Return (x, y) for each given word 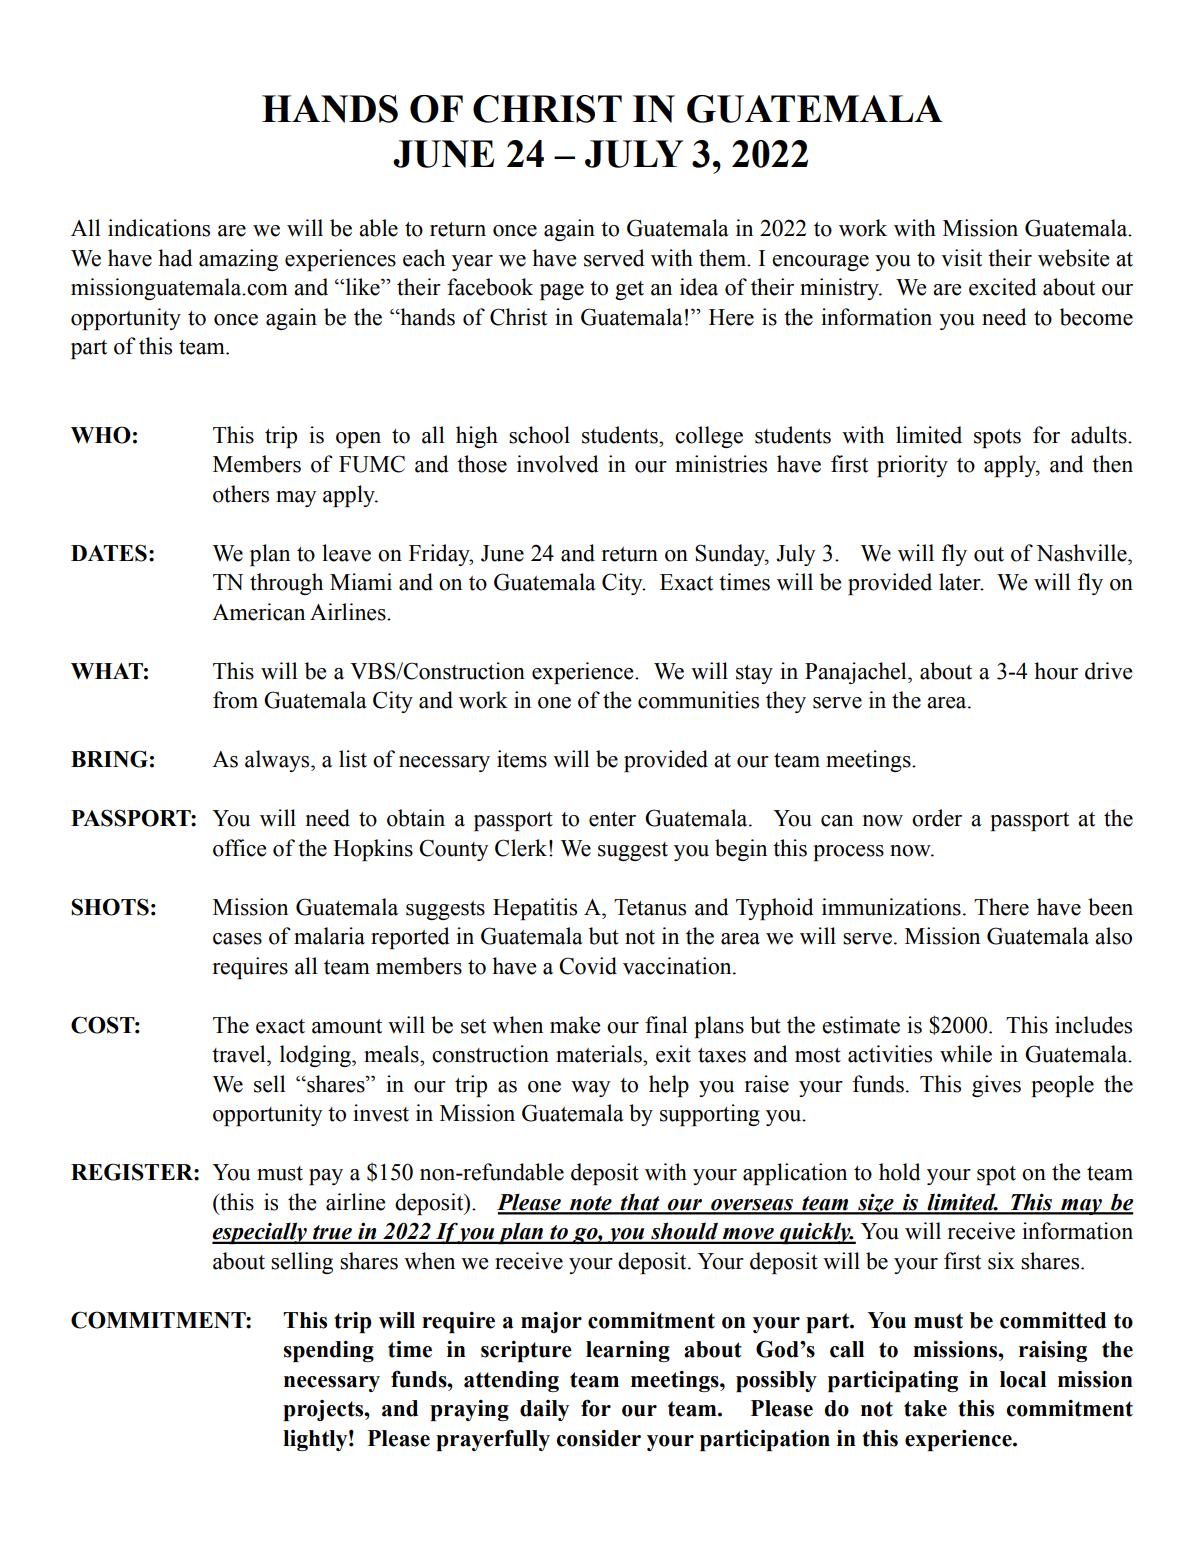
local (1023, 1379)
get (629, 290)
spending (329, 1351)
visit (961, 258)
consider (599, 1438)
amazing (238, 260)
